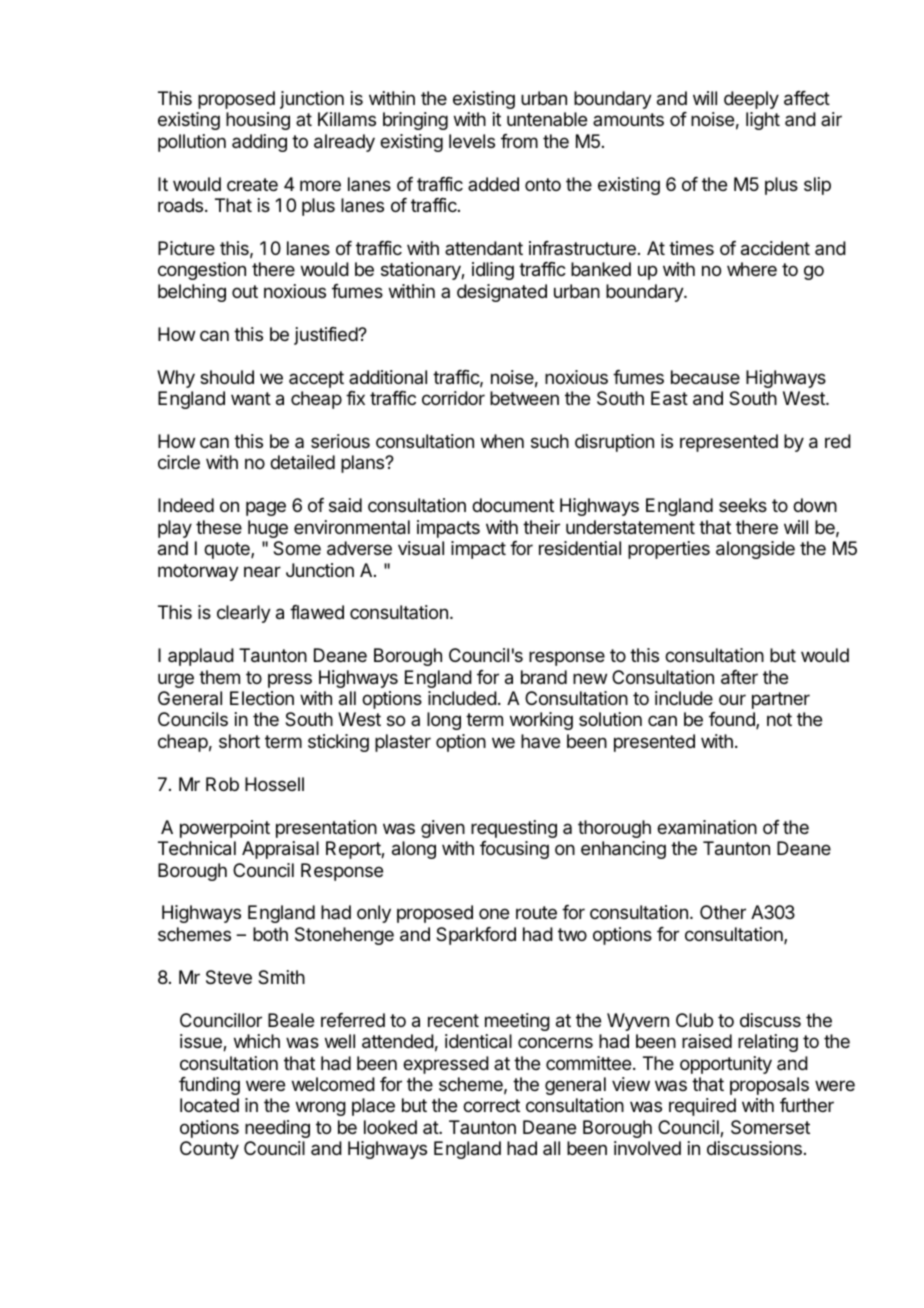  Describe the element at coordinates (739, 677) in the screenshot. I see `after` at that location.
